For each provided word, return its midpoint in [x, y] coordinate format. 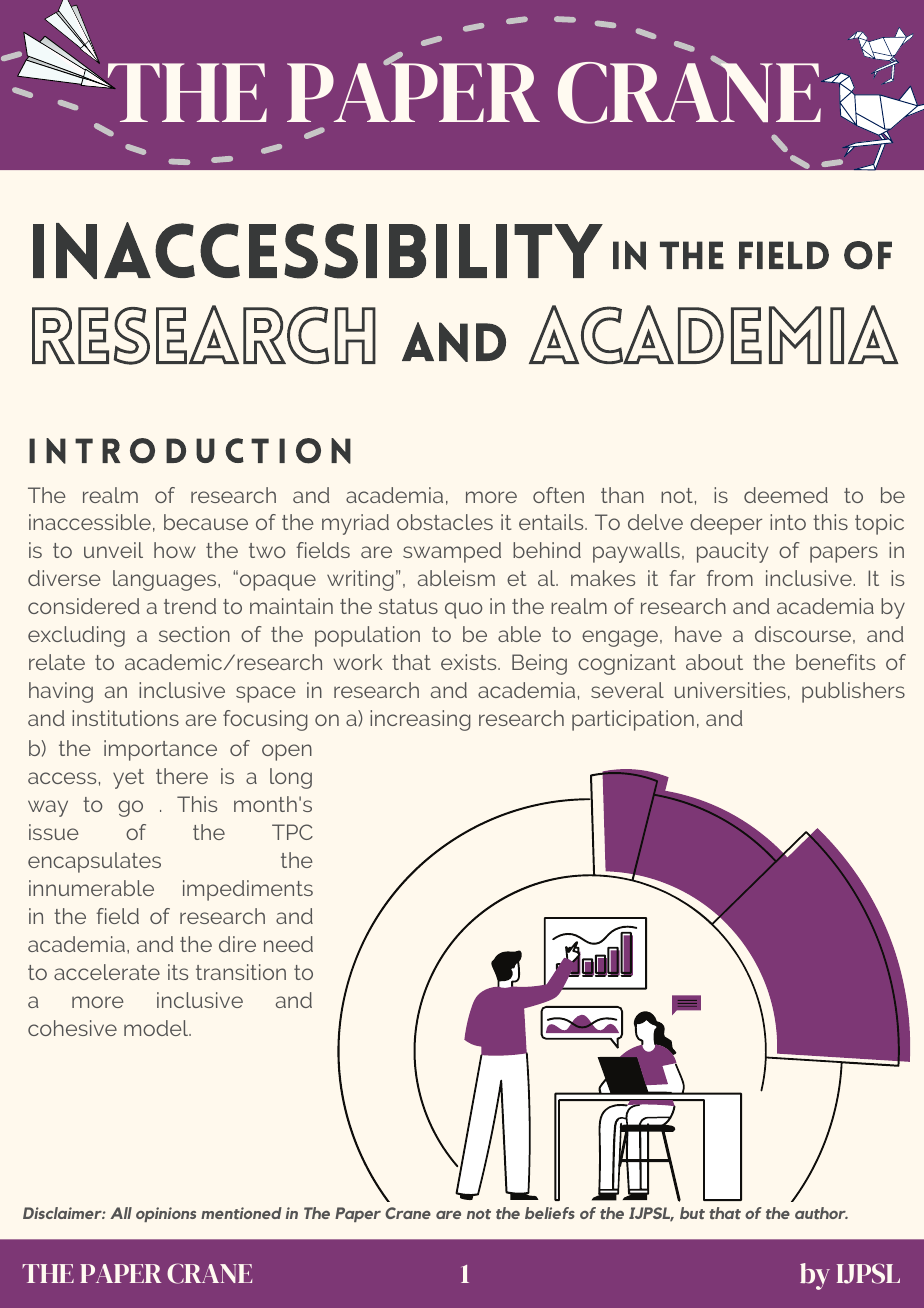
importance [160, 750]
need [288, 944]
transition [241, 972]
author [821, 1213]
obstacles [445, 522]
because [206, 522]
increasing [420, 720]
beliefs [550, 1213]
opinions [166, 1214]
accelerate [107, 972]
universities [730, 690]
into [788, 522]
